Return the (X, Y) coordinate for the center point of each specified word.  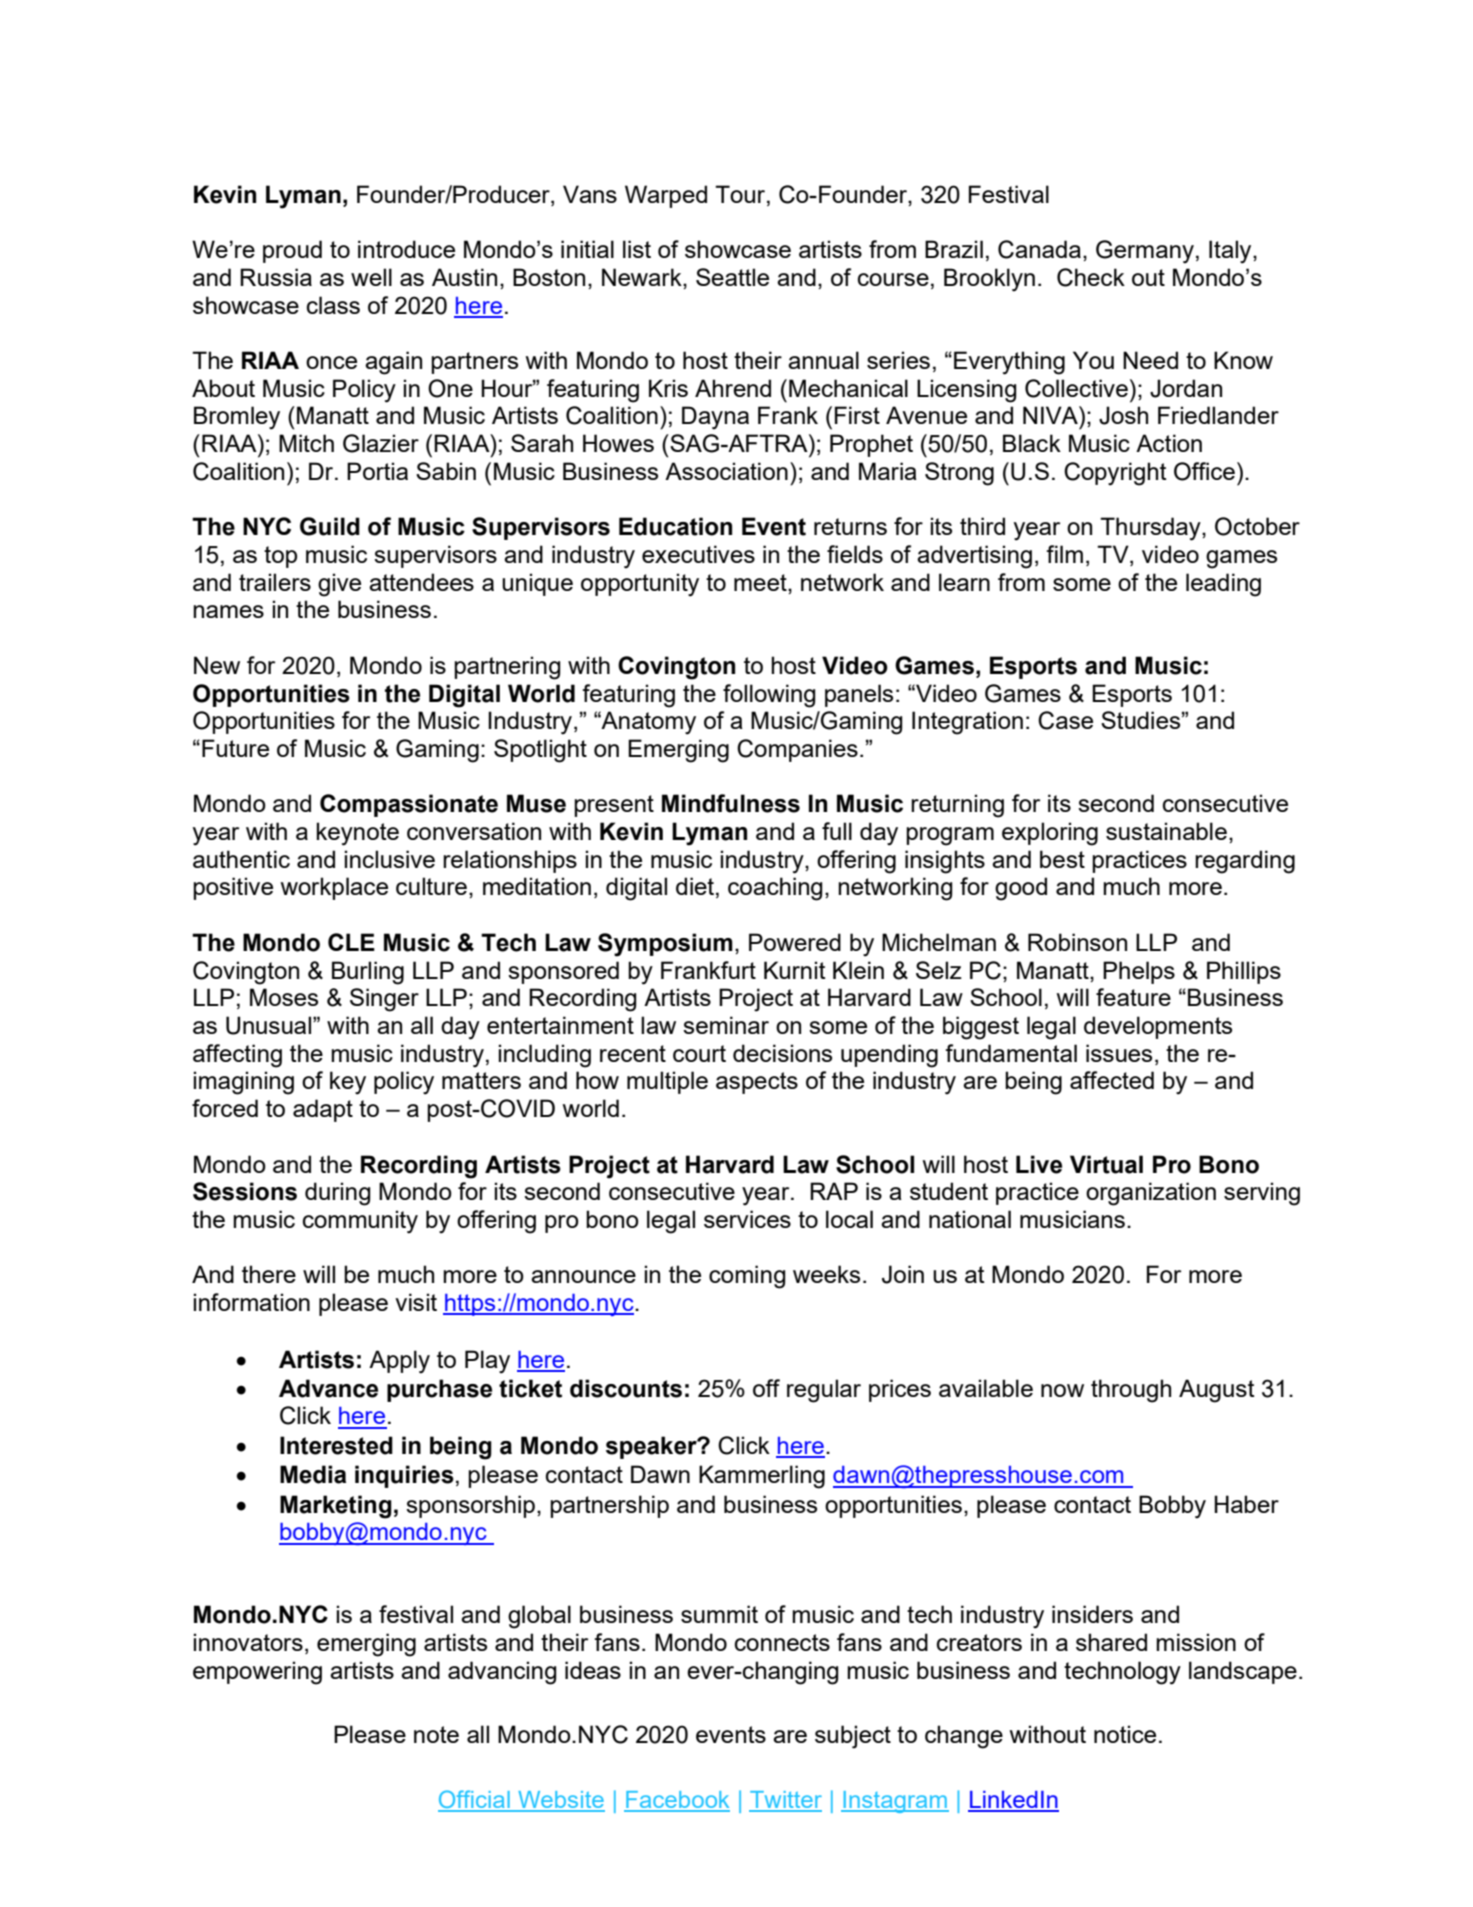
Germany (1145, 252)
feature (1133, 997)
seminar (726, 1025)
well (371, 277)
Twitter (785, 1801)
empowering (257, 1673)
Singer (384, 1000)
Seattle (732, 277)
